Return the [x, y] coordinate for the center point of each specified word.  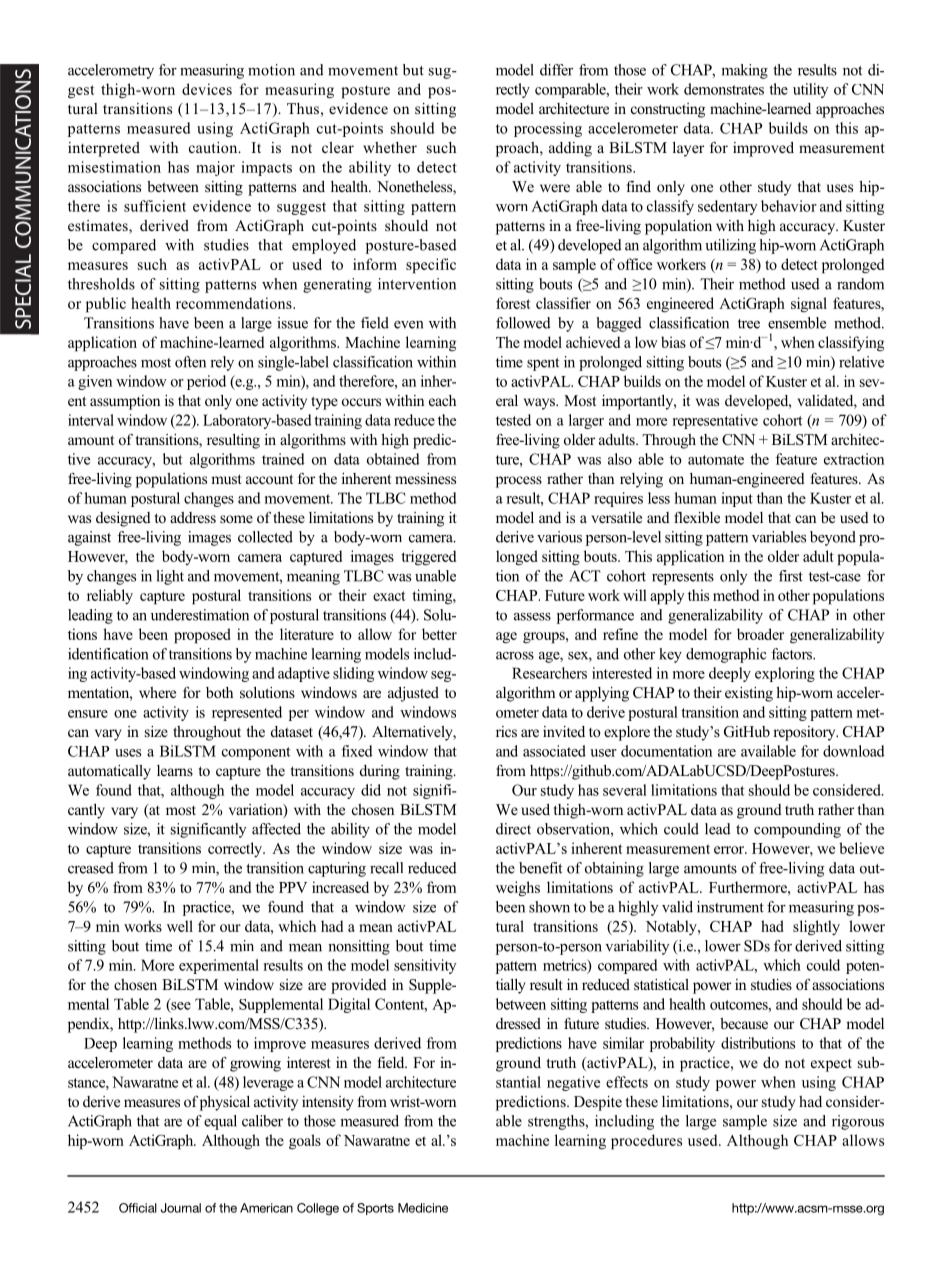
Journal [181, 1208]
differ [556, 70]
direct [513, 829]
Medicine [423, 1208]
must [226, 479]
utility [810, 90]
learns [175, 770]
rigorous [858, 1122]
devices [207, 89]
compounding [797, 830]
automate [716, 460]
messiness [425, 478]
